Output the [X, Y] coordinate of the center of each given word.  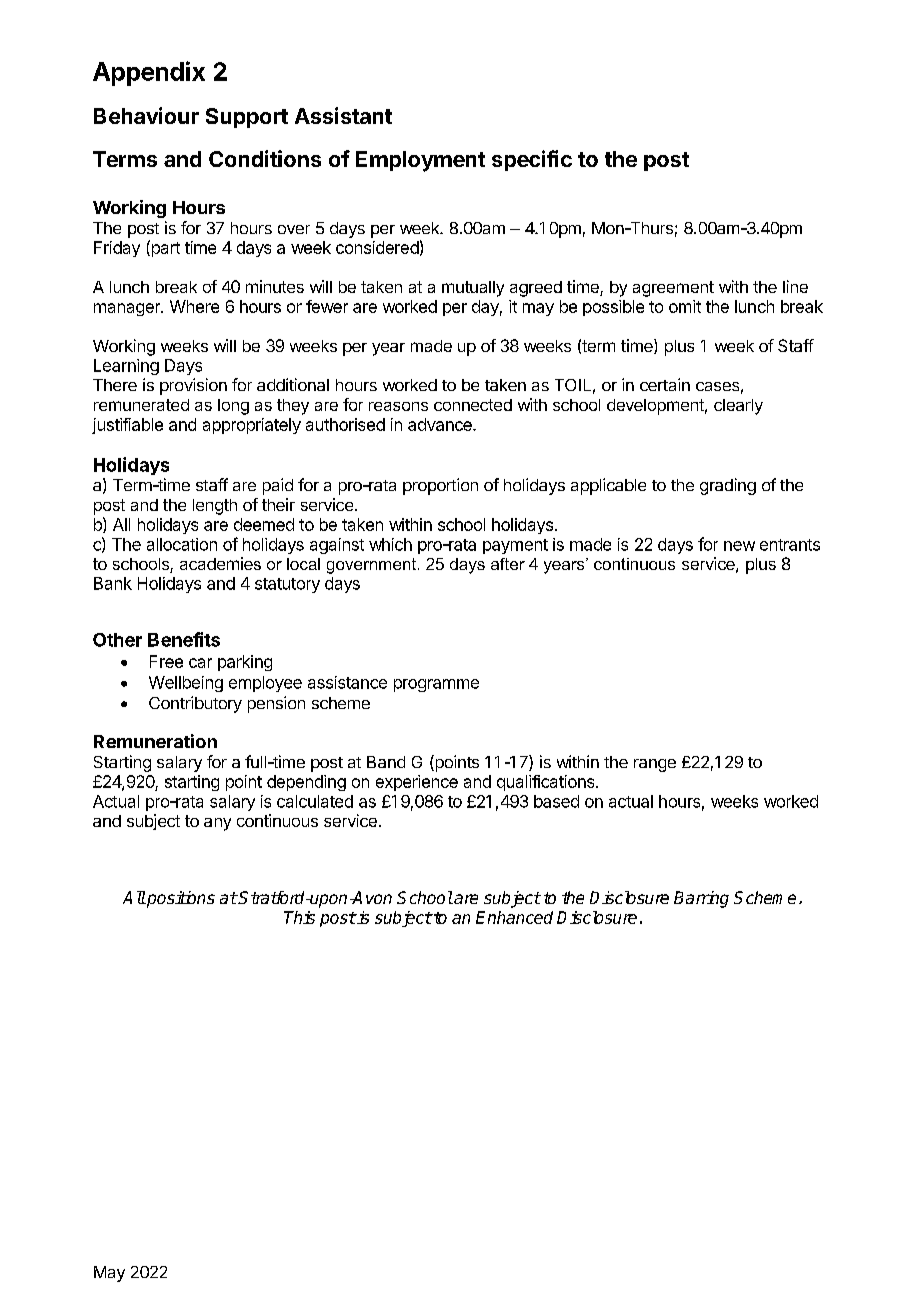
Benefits [184, 639]
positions [180, 899]
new [739, 546]
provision [193, 386]
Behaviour [146, 115]
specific [532, 160]
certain [665, 384]
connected [473, 405]
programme [436, 685]
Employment [420, 161]
